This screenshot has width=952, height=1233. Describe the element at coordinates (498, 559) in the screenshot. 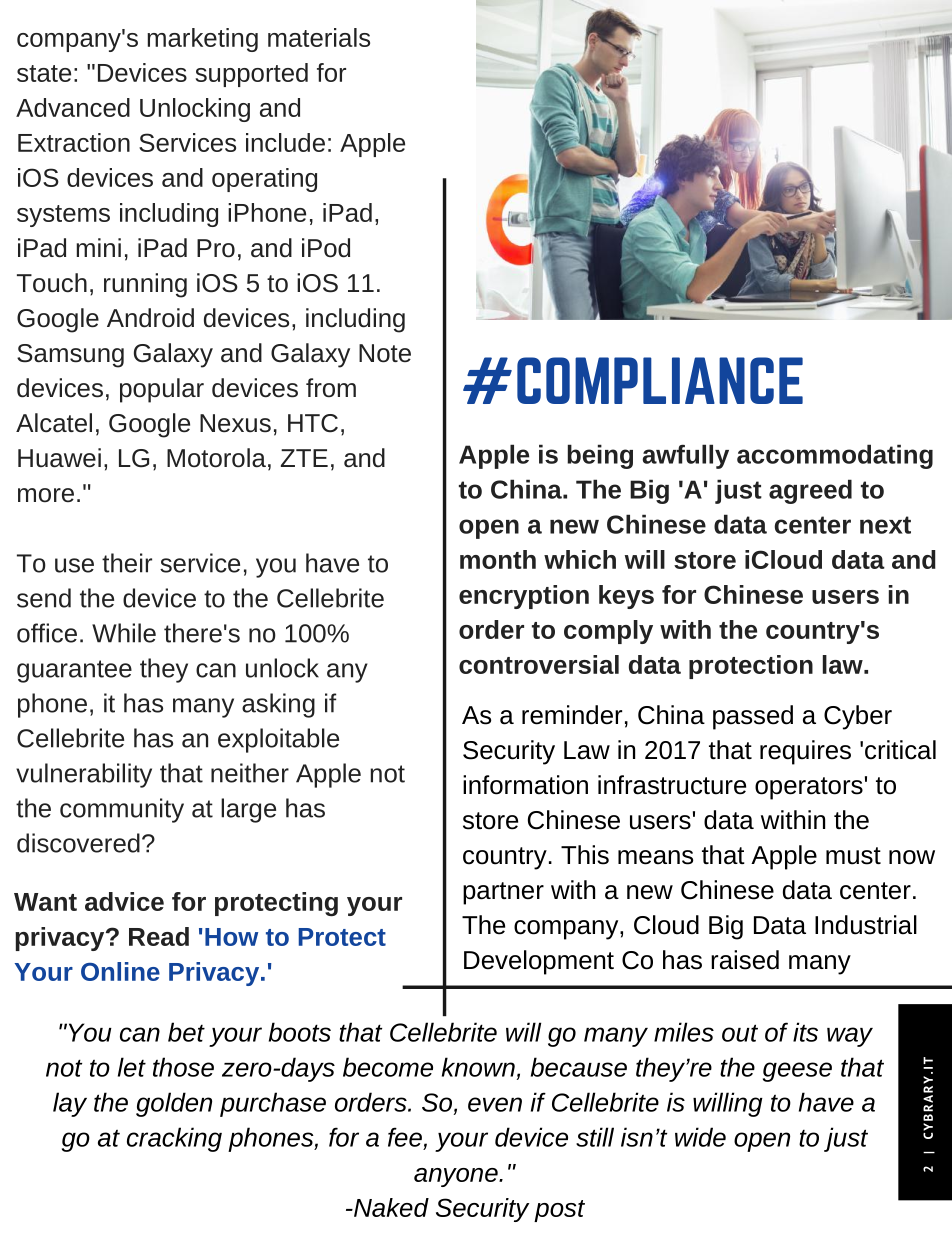

I see `month` at that location.
